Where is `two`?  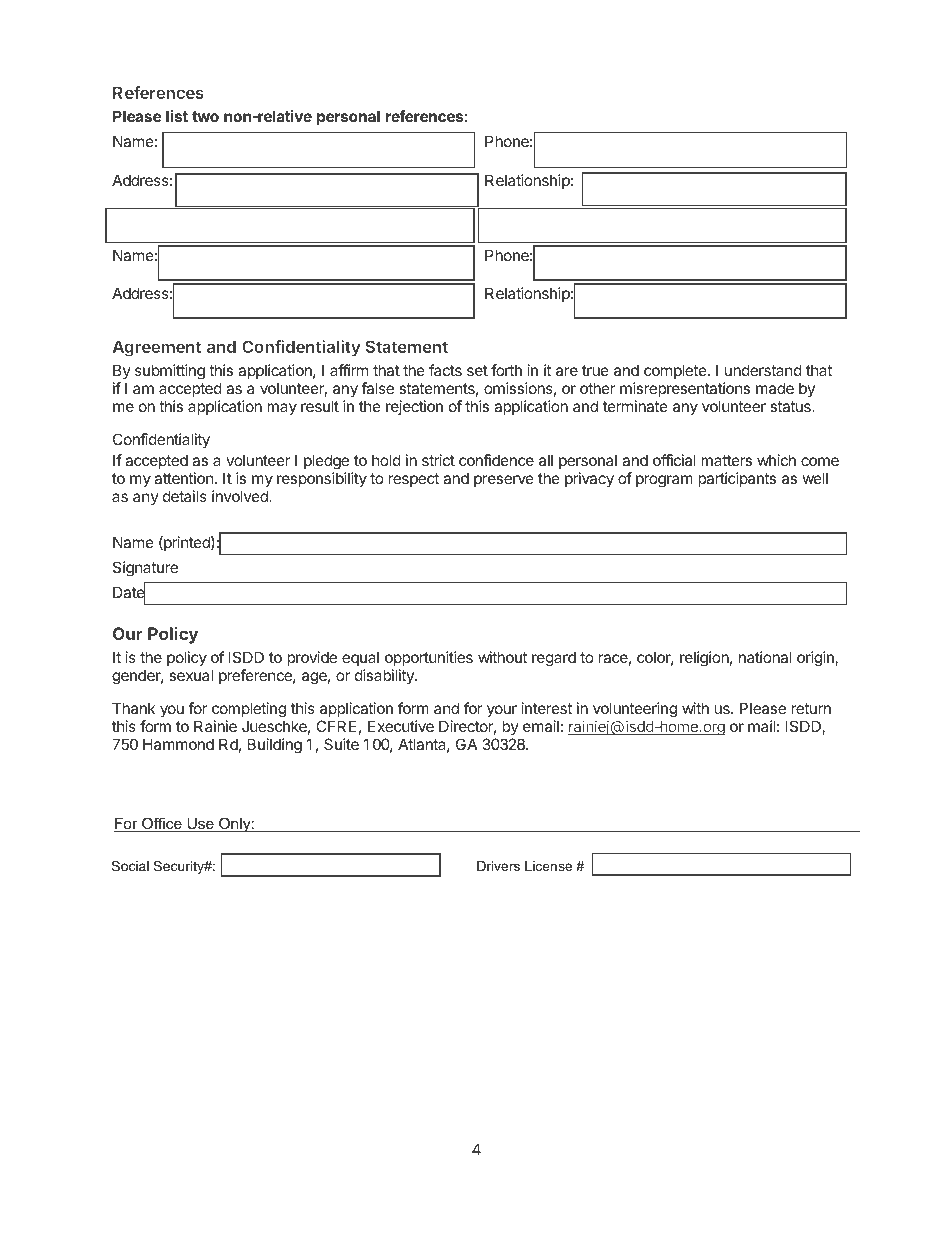 two is located at coordinates (205, 116).
